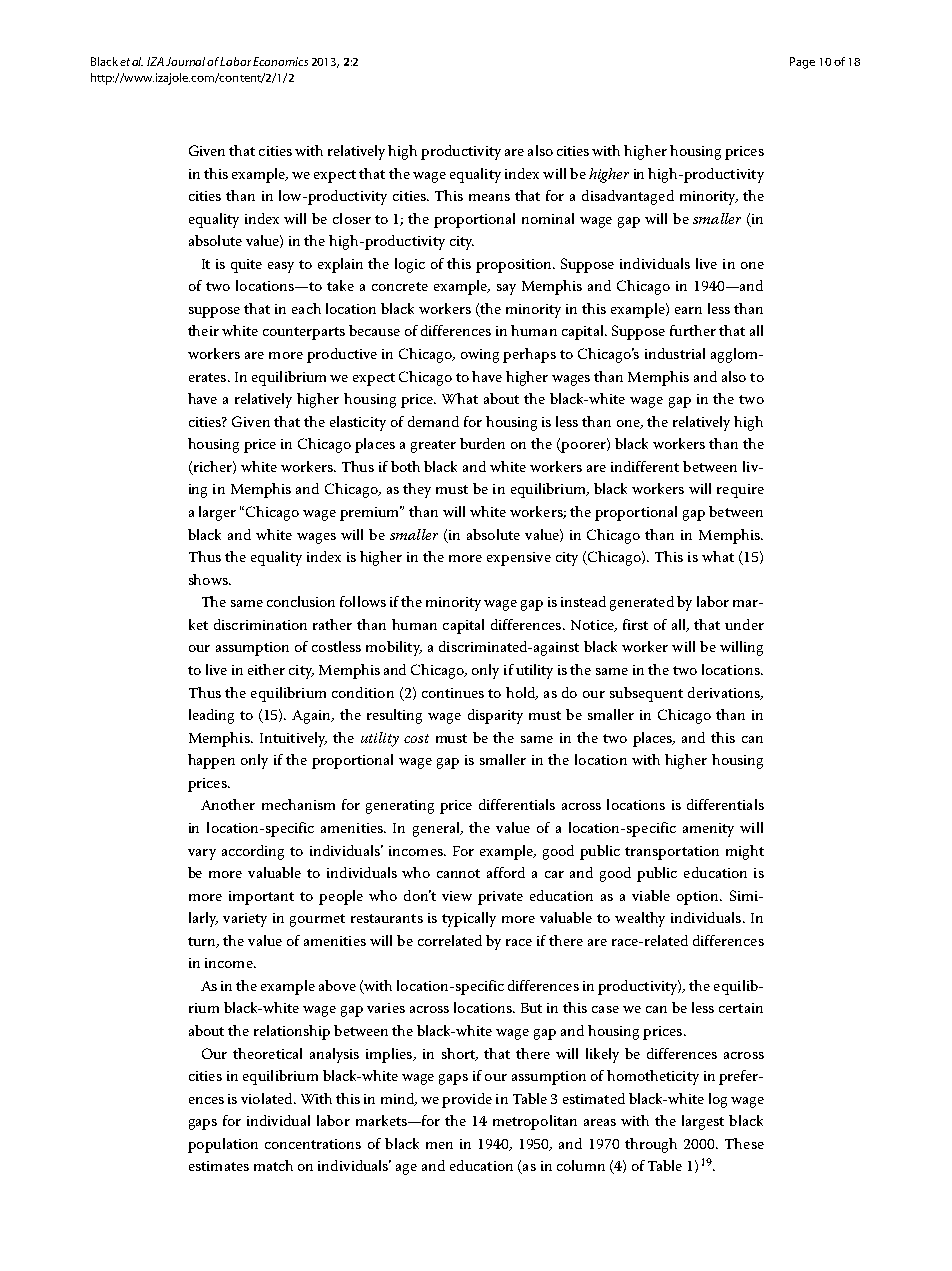 The image size is (952, 1271). Describe the element at coordinates (280, 61) in the image. I see `Economics` at that location.
